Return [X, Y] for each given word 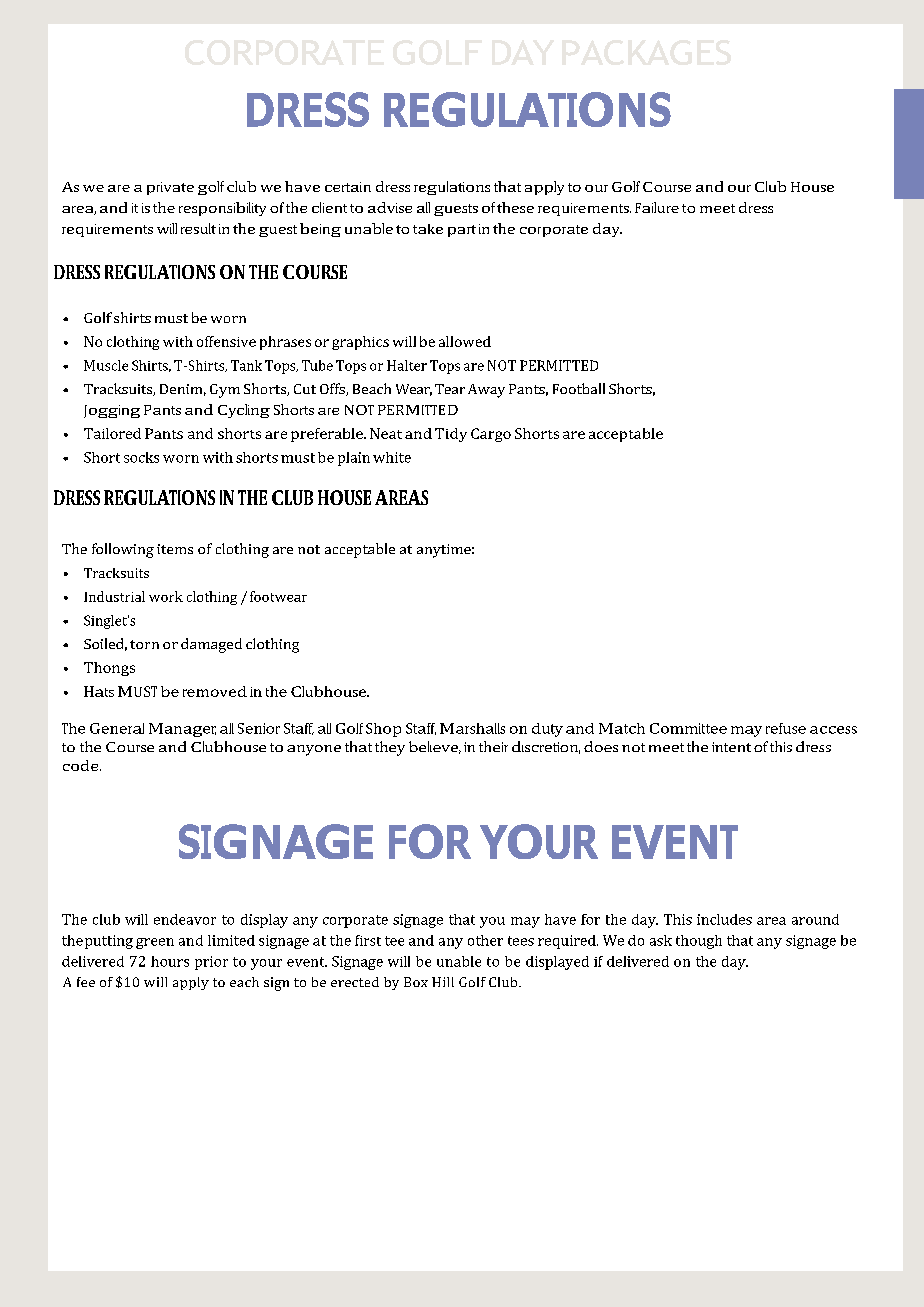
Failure [657, 207]
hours [170, 961]
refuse [786, 728]
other [485, 940]
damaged [211, 645]
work [166, 596]
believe [435, 747]
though [699, 942]
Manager [182, 730]
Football [579, 388]
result [198, 228]
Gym [225, 391]
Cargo [491, 435]
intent [731, 747]
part [462, 231]
